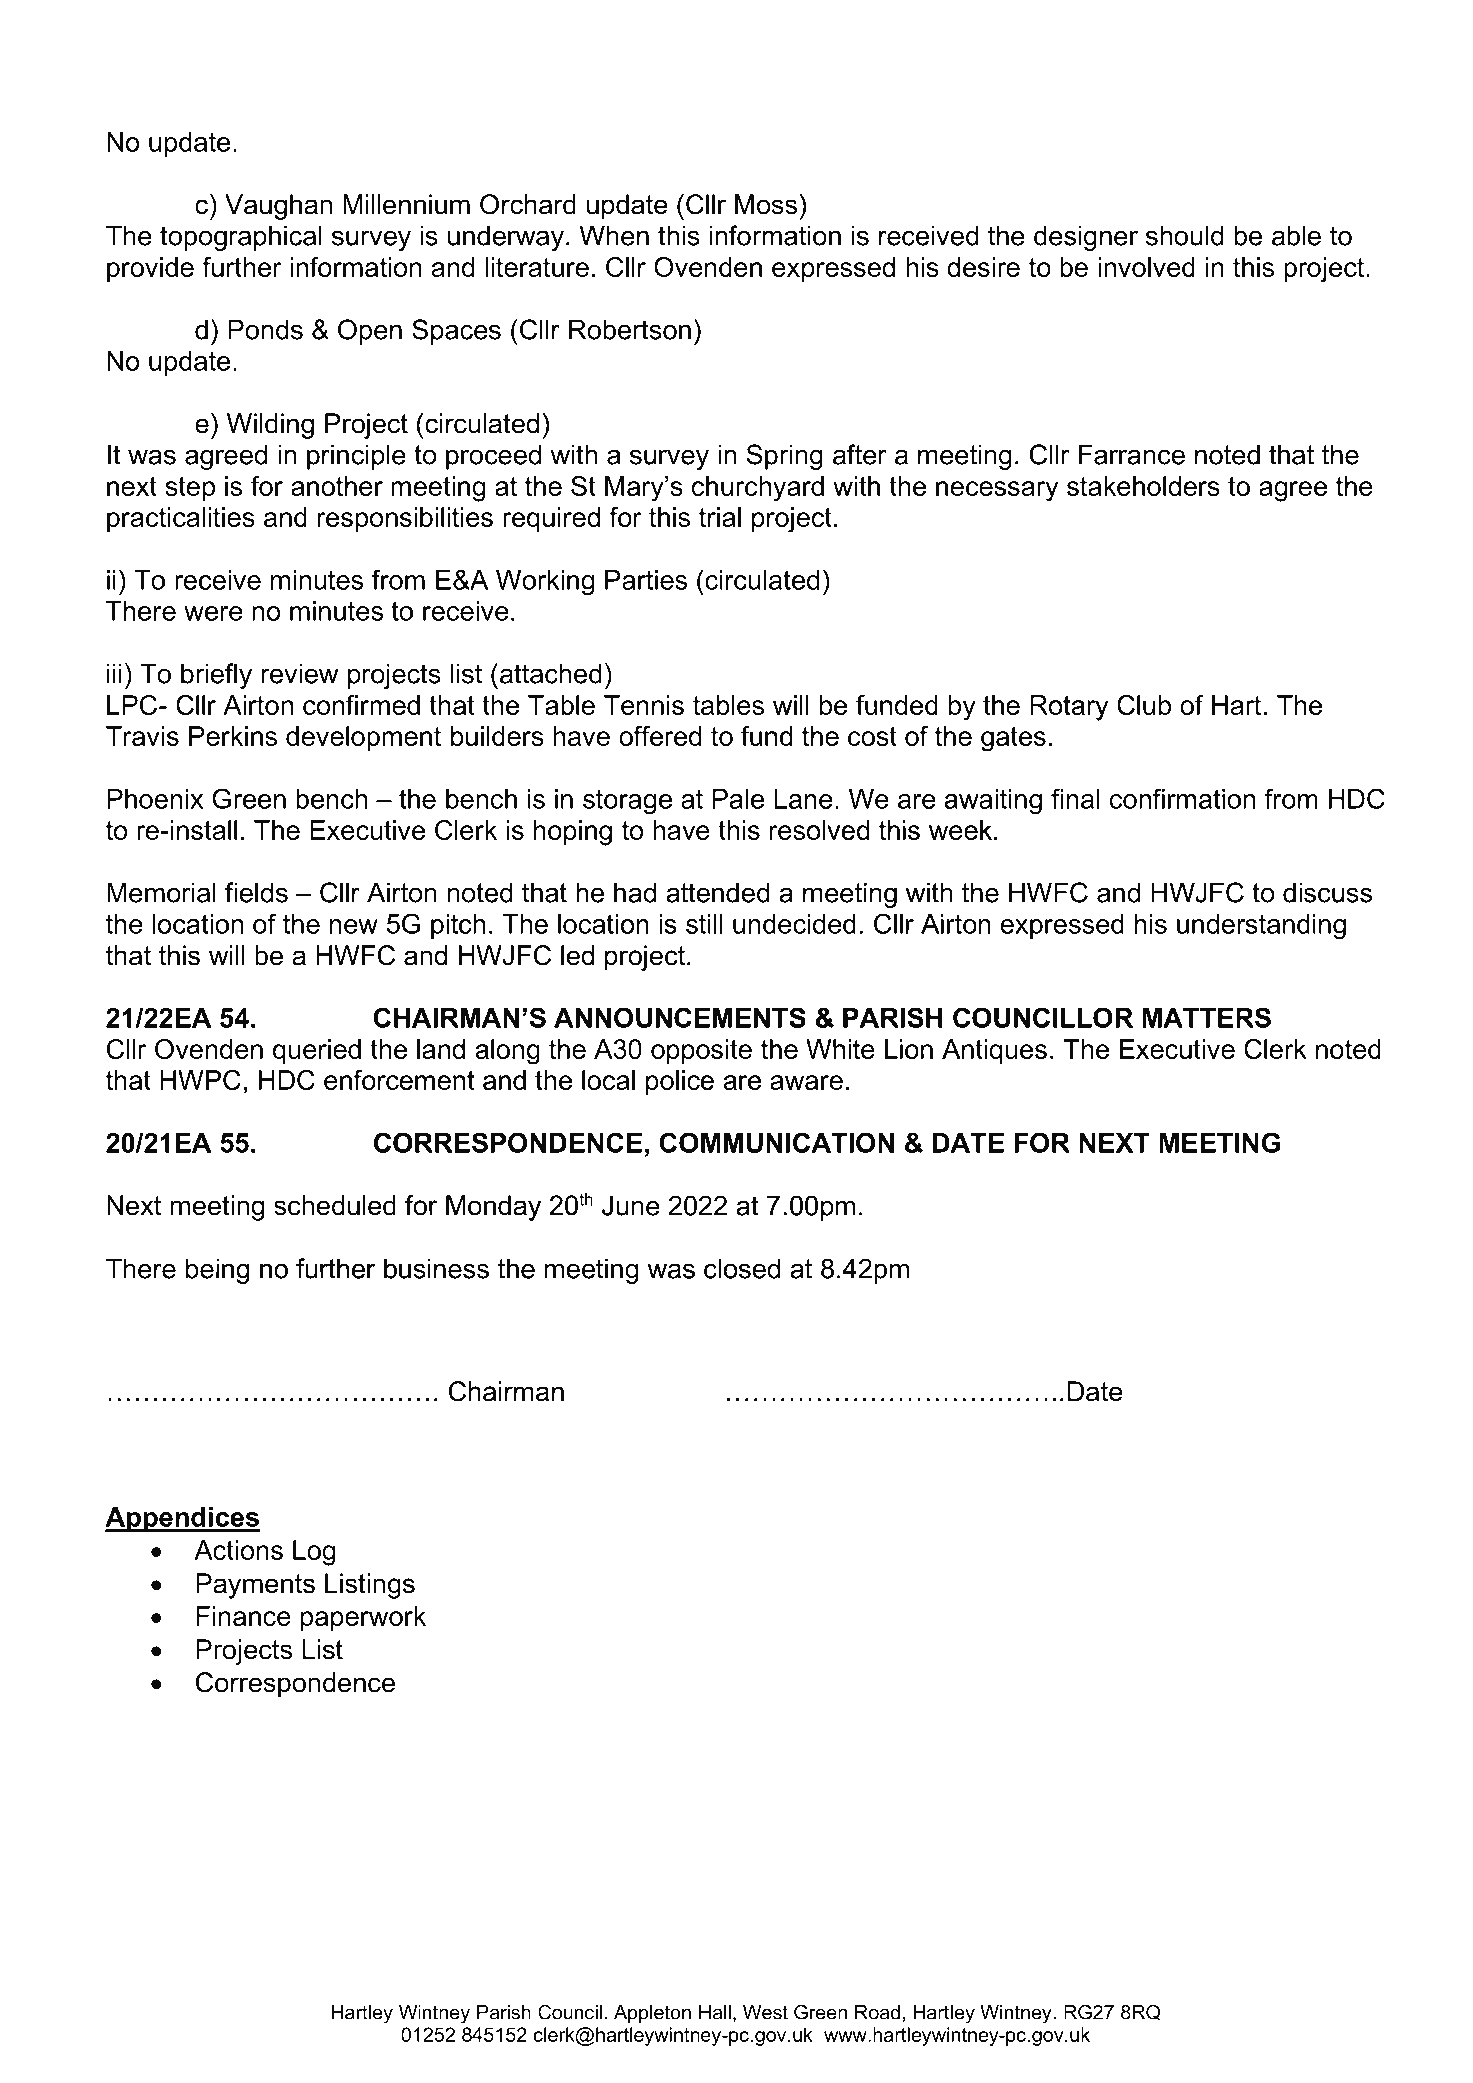  What do you see at coordinates (652, 2014) in the image?
I see `Appleton` at bounding box center [652, 2014].
